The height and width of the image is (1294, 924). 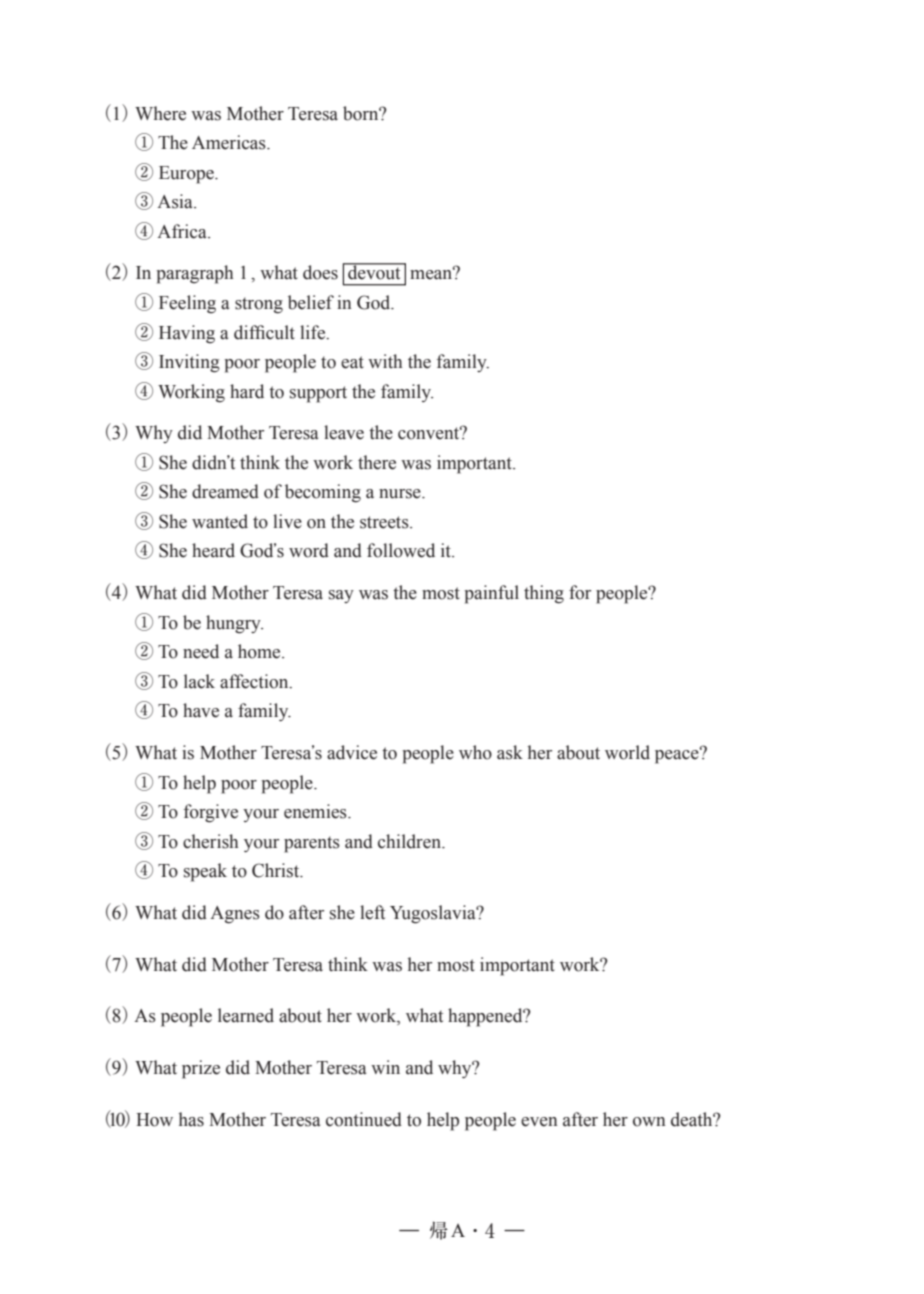 I want to click on world, so click(x=627, y=752).
